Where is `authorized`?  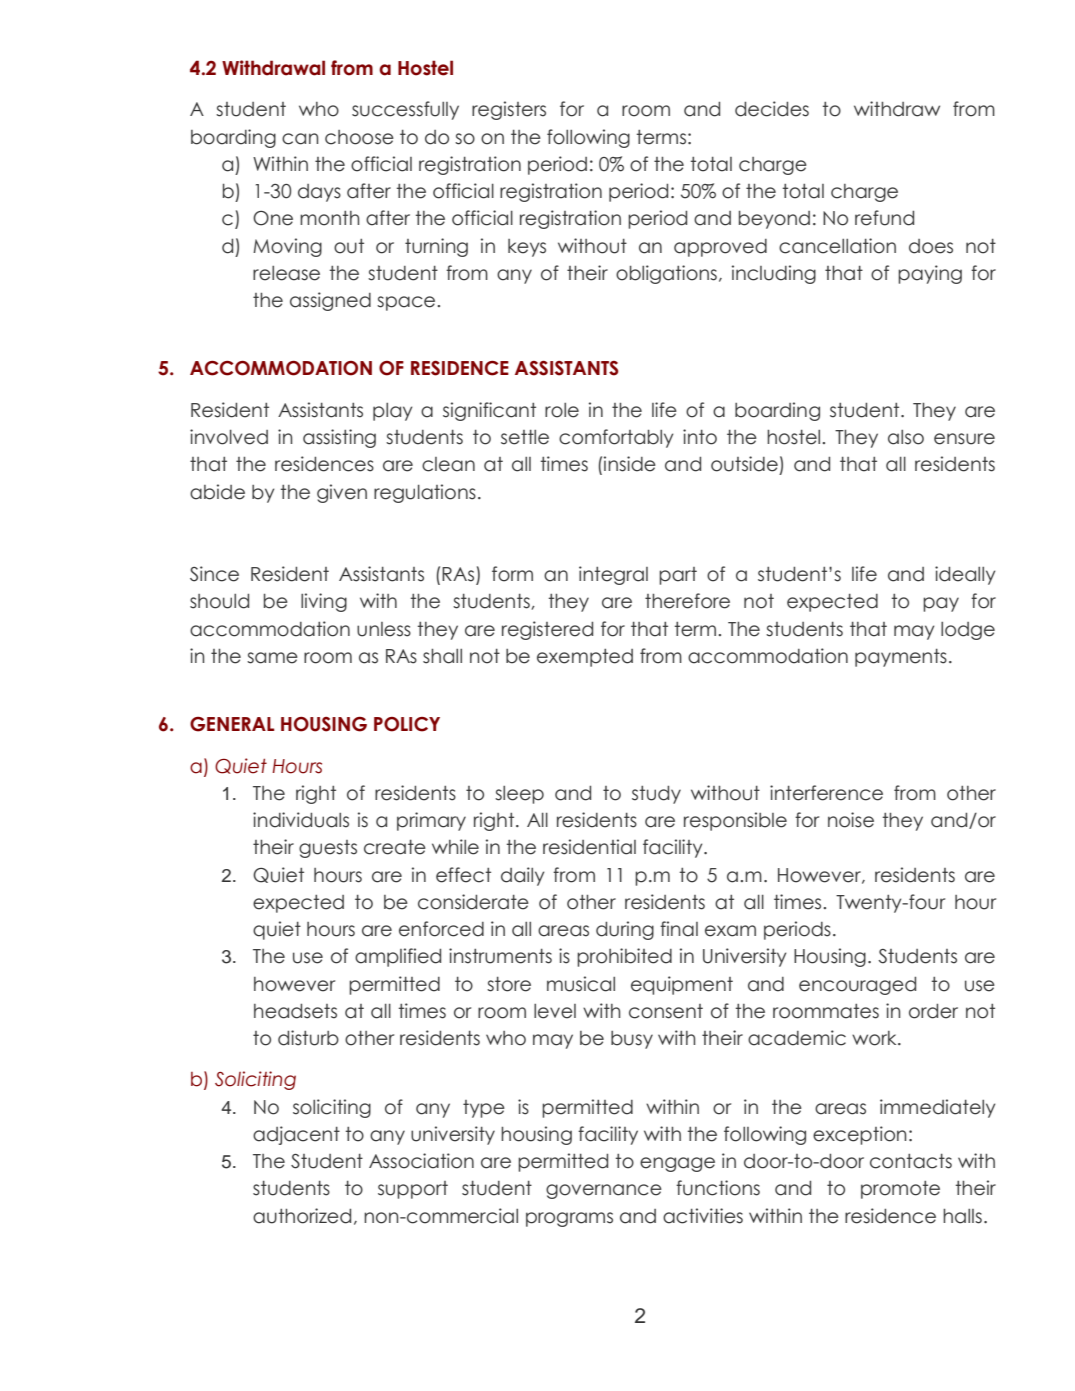 authorized is located at coordinates (302, 1216).
